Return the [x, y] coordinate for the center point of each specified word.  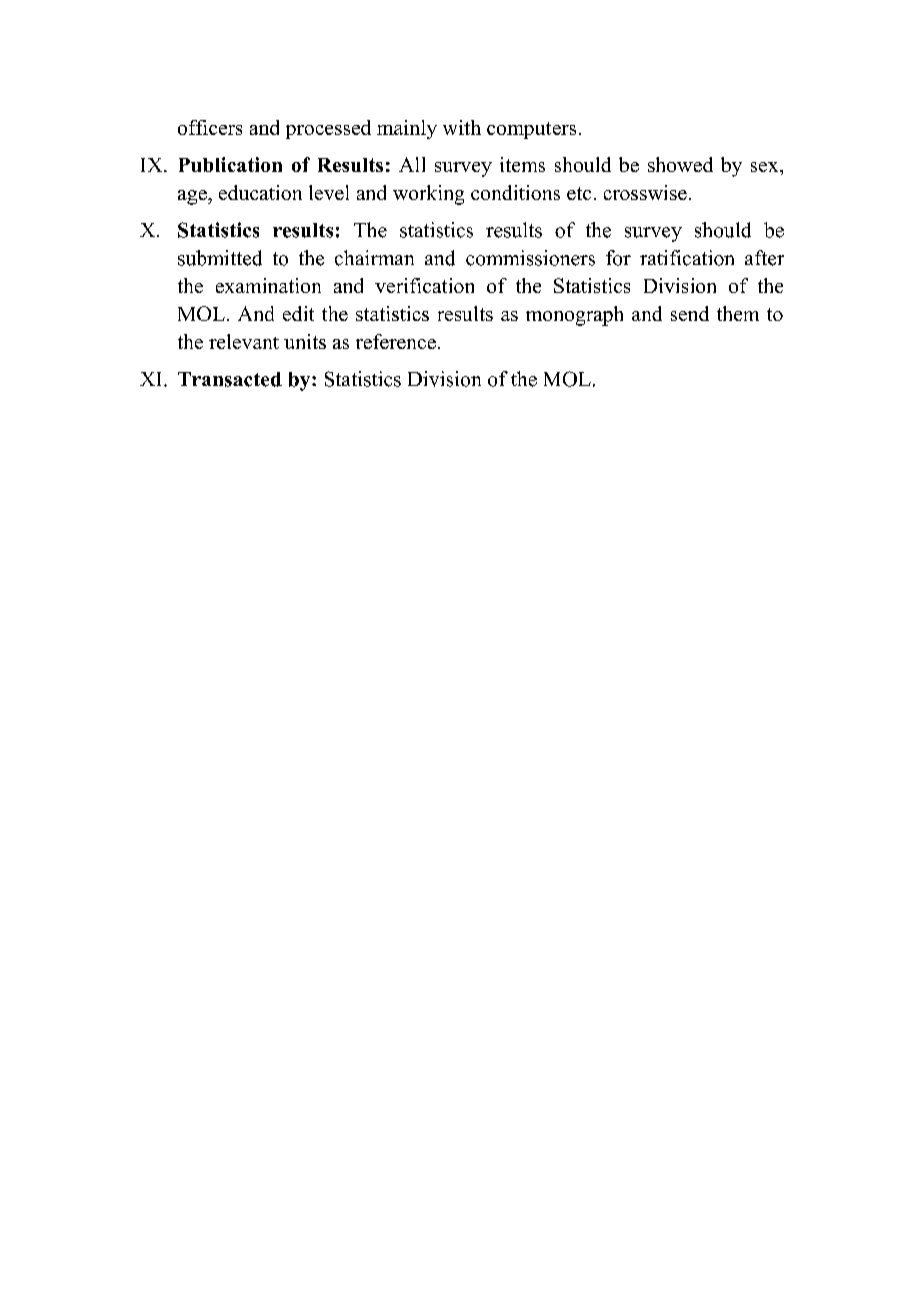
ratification [687, 258]
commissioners [530, 258]
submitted [220, 258]
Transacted [230, 379]
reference [396, 341]
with [462, 127]
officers [210, 127]
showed [680, 164]
